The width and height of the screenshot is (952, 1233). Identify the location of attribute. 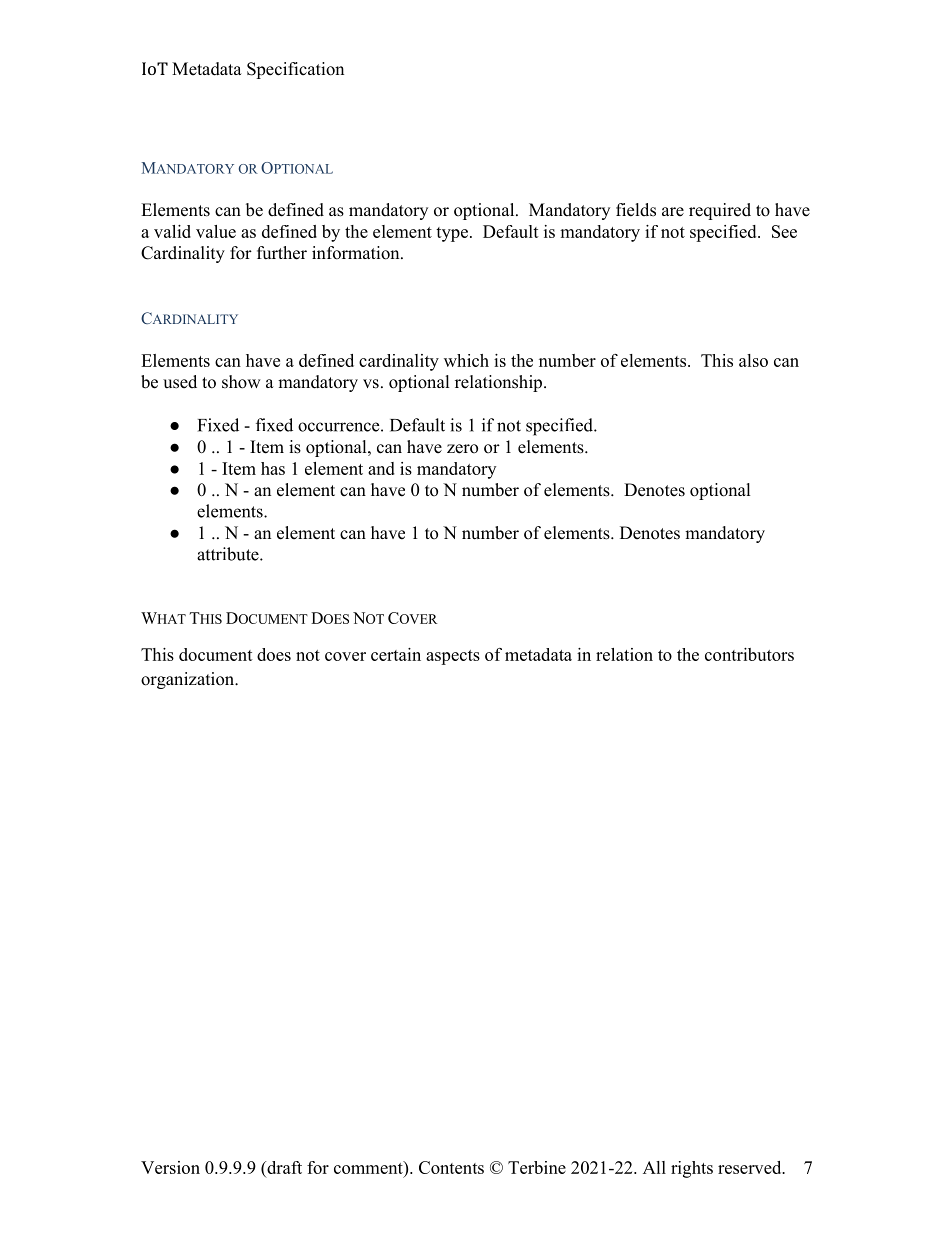
(229, 554).
